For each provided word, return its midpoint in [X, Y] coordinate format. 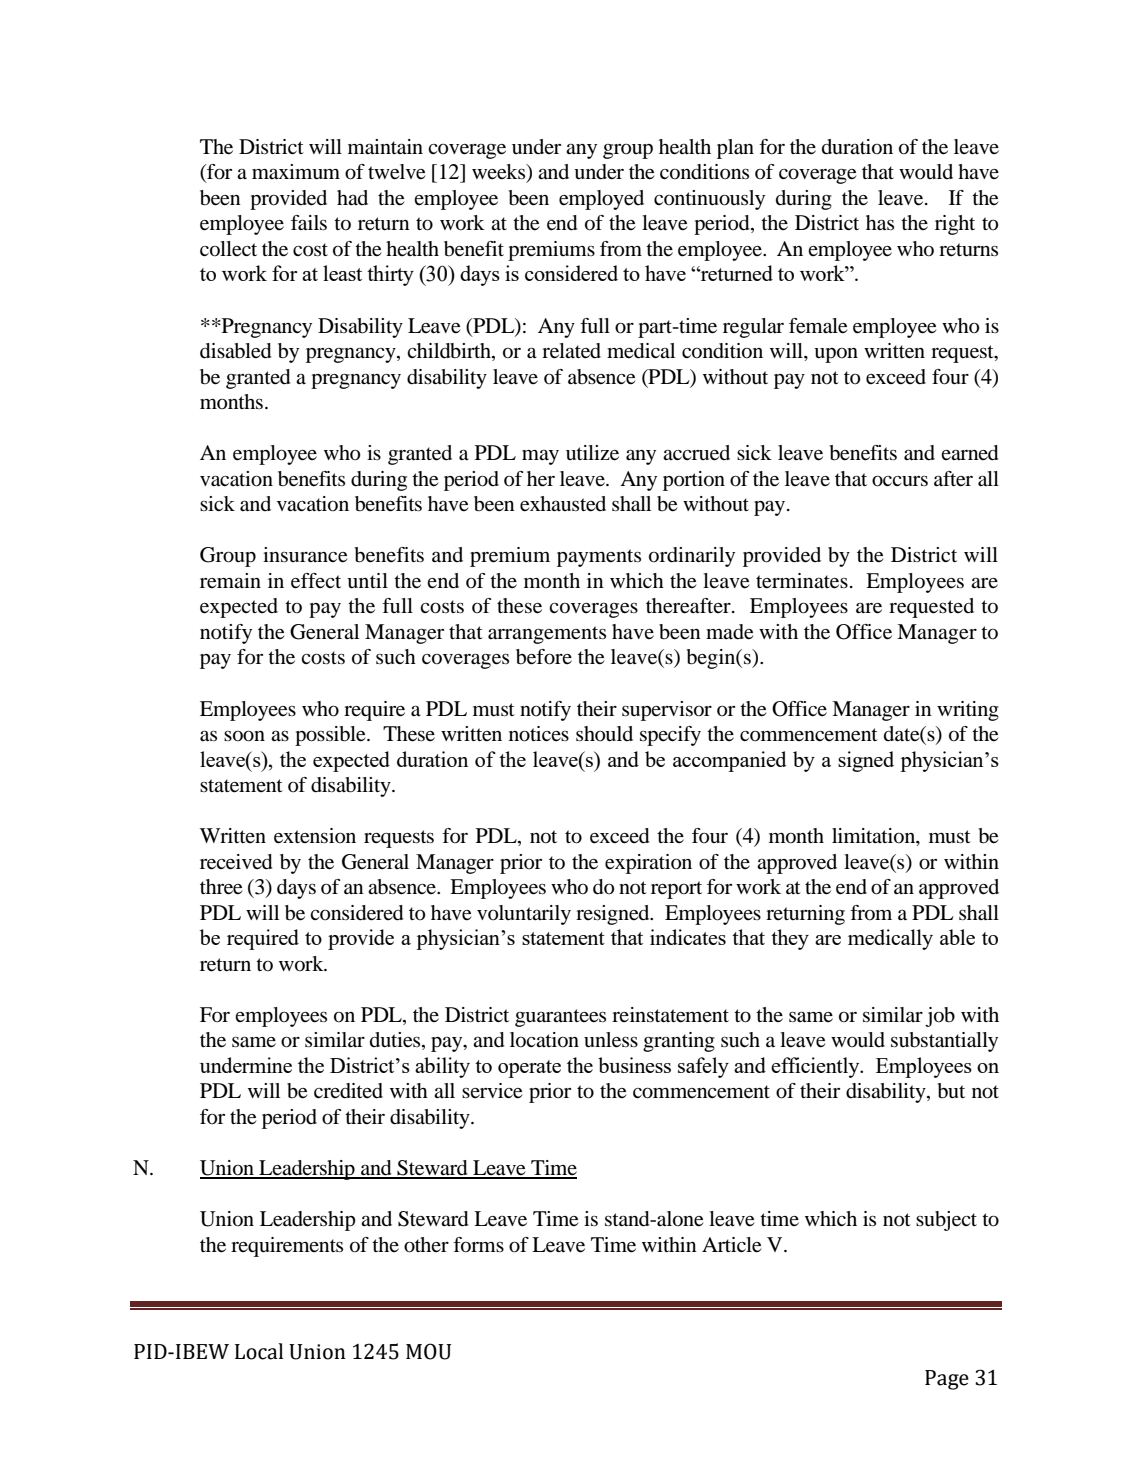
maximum [296, 172]
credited [348, 1091]
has [880, 223]
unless [611, 1040]
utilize [592, 453]
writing [968, 711]
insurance [305, 555]
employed [601, 200]
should [604, 734]
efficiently [816, 1067]
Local [259, 1351]
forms [478, 1245]
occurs [900, 481]
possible [331, 736]
